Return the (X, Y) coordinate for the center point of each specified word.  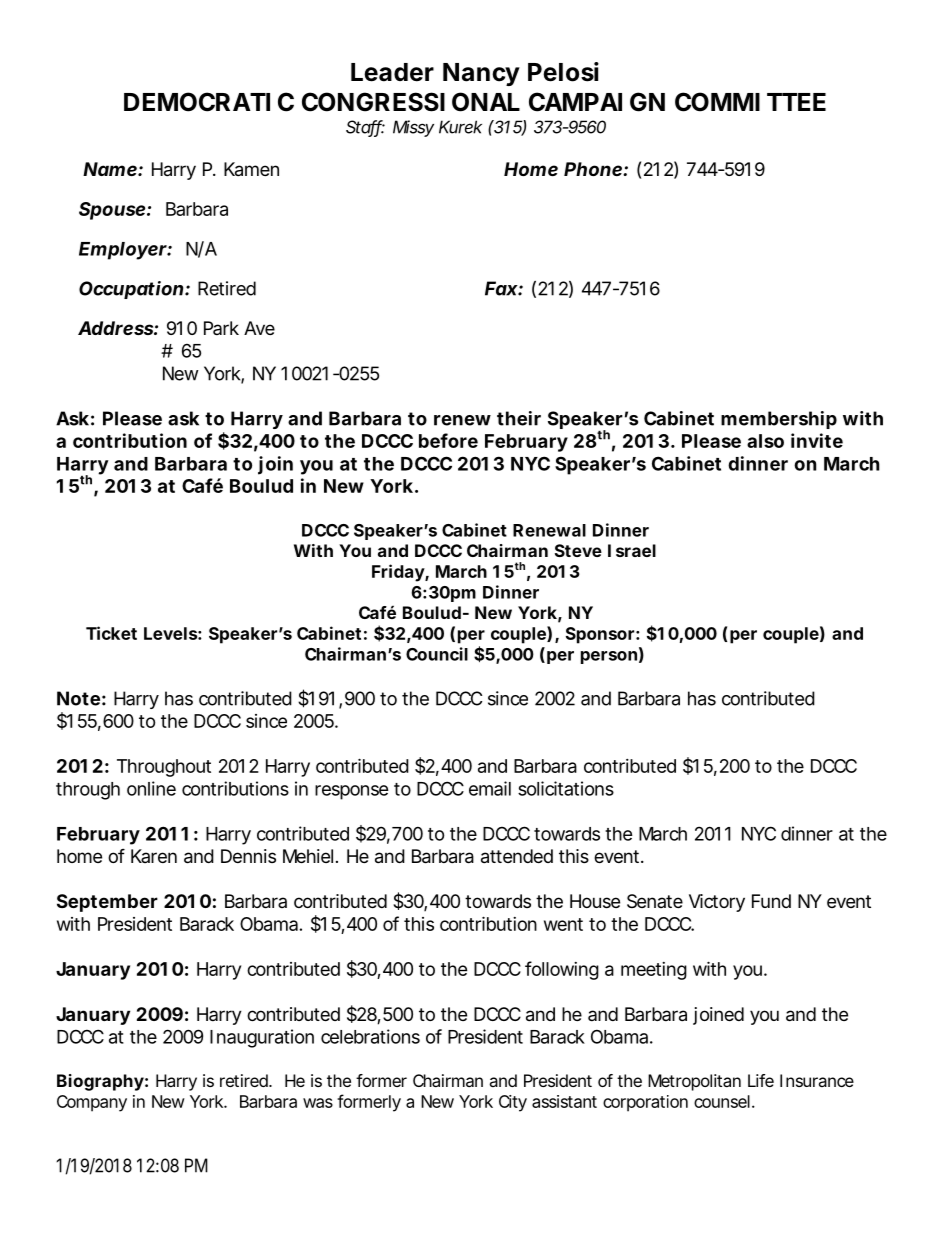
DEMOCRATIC (209, 102)
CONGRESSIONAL (411, 102)
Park (221, 328)
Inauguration (262, 1038)
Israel (632, 550)
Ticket (111, 633)
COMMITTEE (750, 102)
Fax (502, 288)
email (490, 788)
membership (779, 420)
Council (437, 654)
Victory (717, 903)
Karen (154, 856)
